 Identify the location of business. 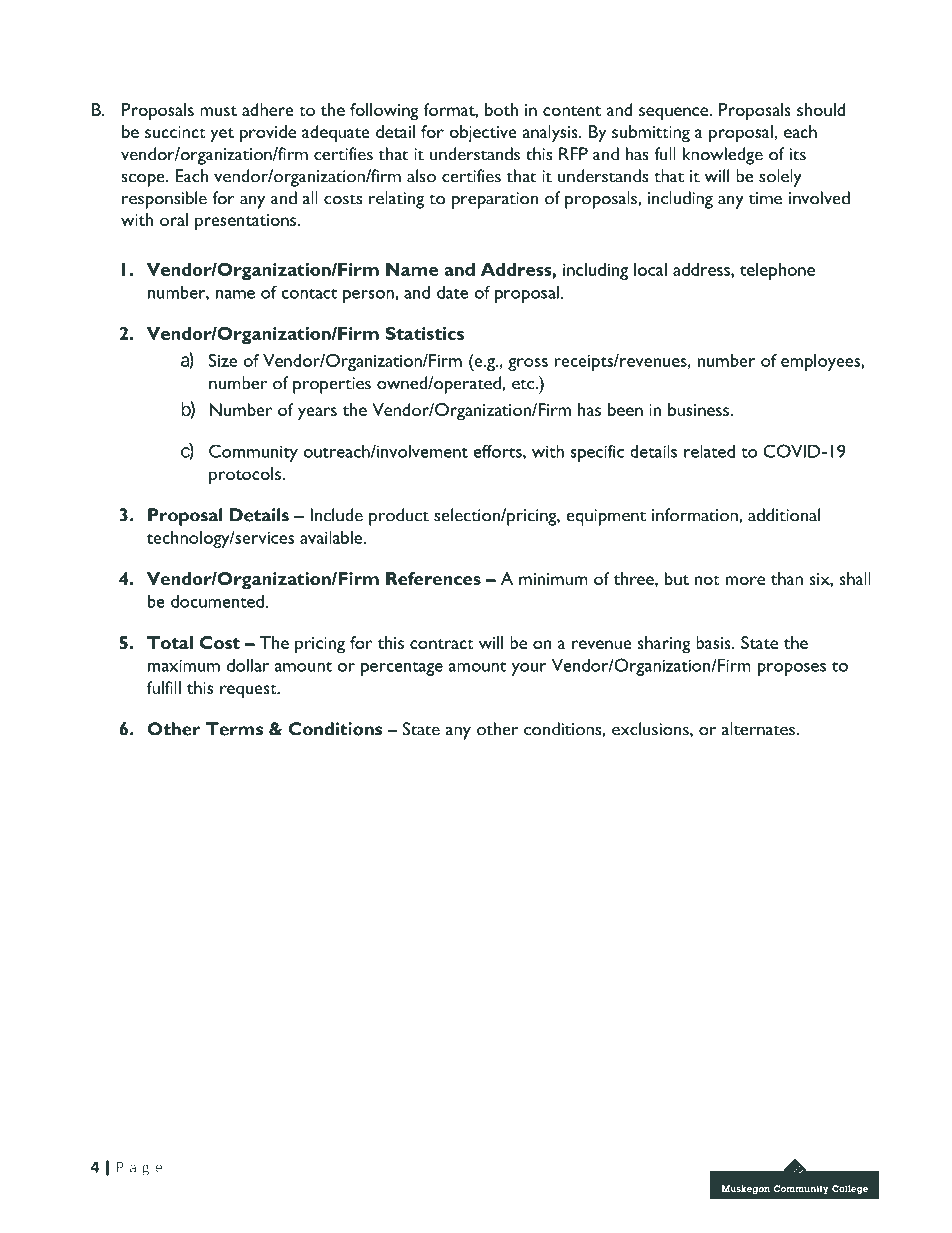
(700, 409).
